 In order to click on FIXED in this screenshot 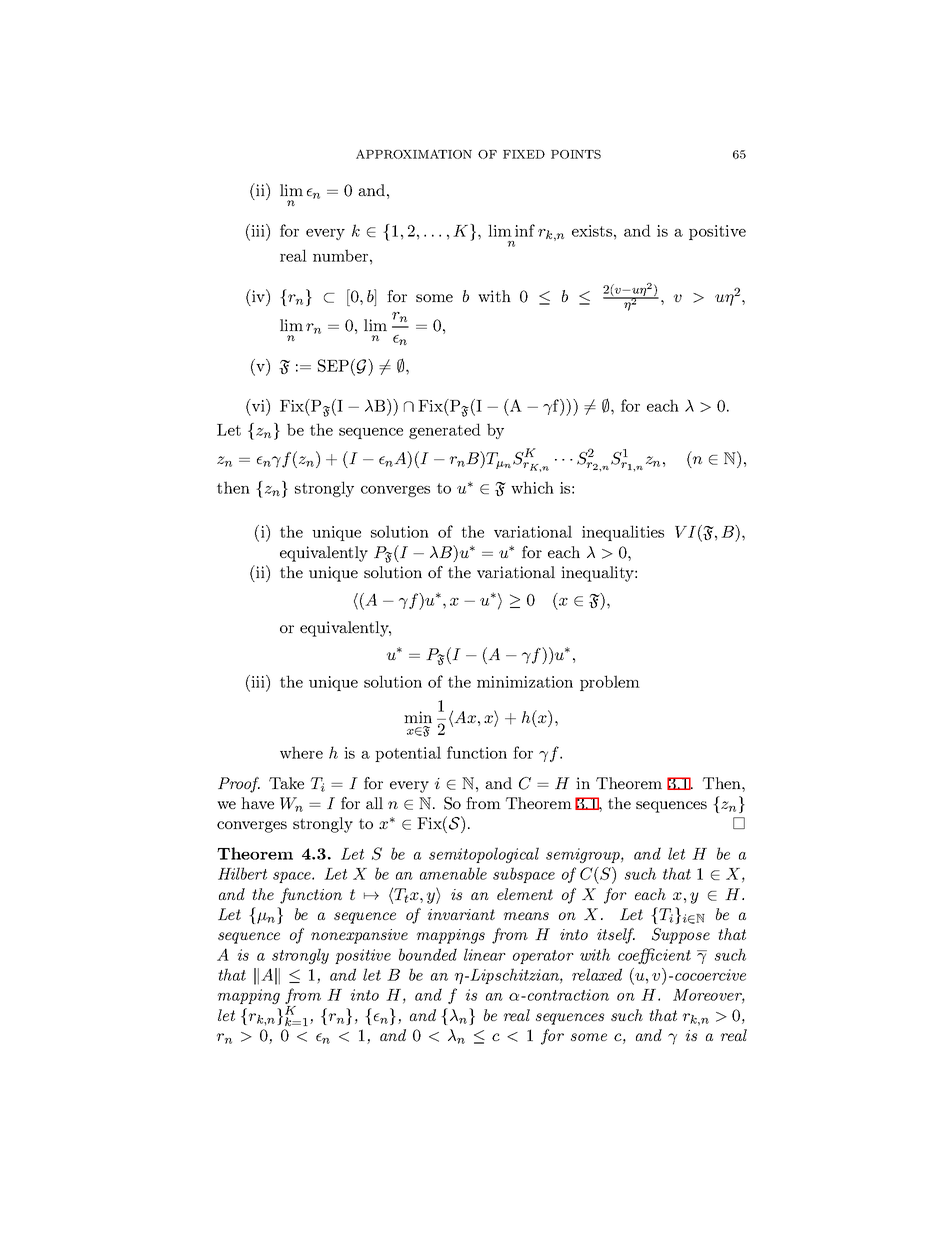, I will do `click(524, 154)`.
